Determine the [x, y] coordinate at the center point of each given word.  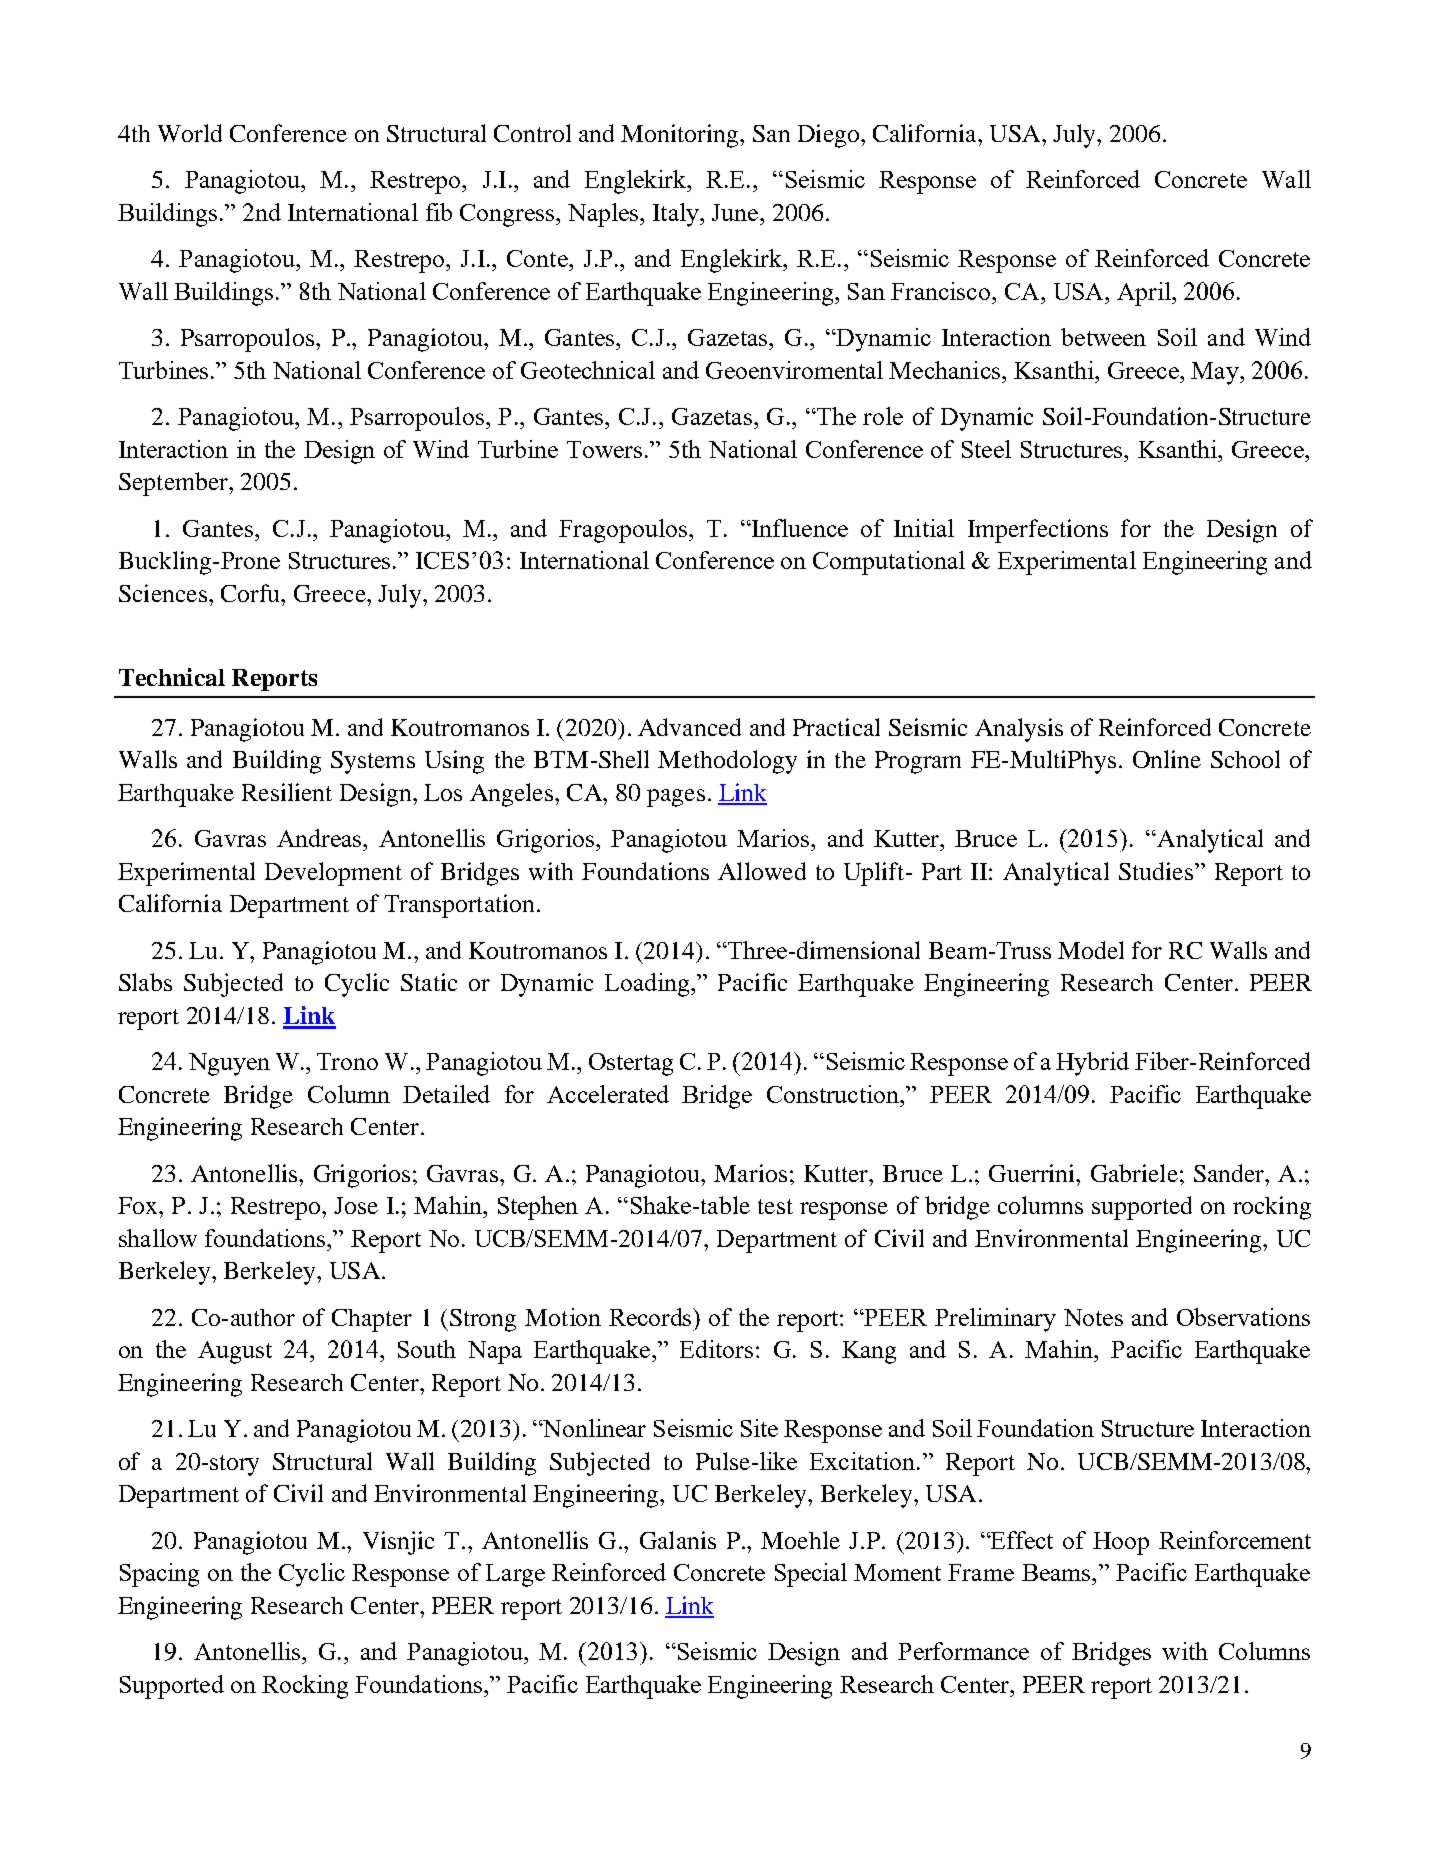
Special [811, 1575]
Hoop [1121, 1543]
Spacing [159, 1575]
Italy [677, 215]
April [1145, 294]
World [190, 133]
